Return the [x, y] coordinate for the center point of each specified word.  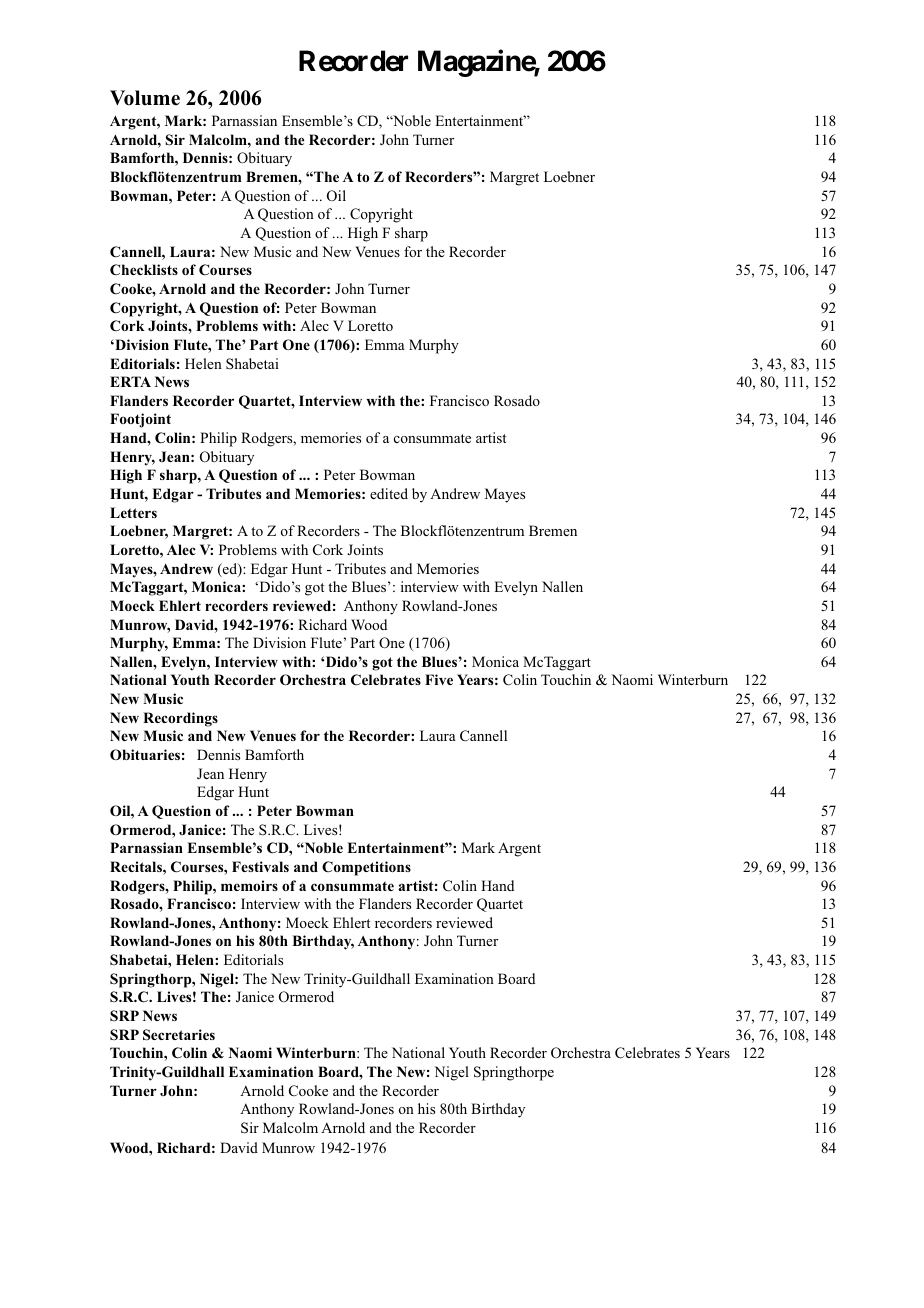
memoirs [249, 885]
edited [389, 493]
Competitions [366, 868]
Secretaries [179, 1035]
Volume [145, 98]
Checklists [144, 270]
